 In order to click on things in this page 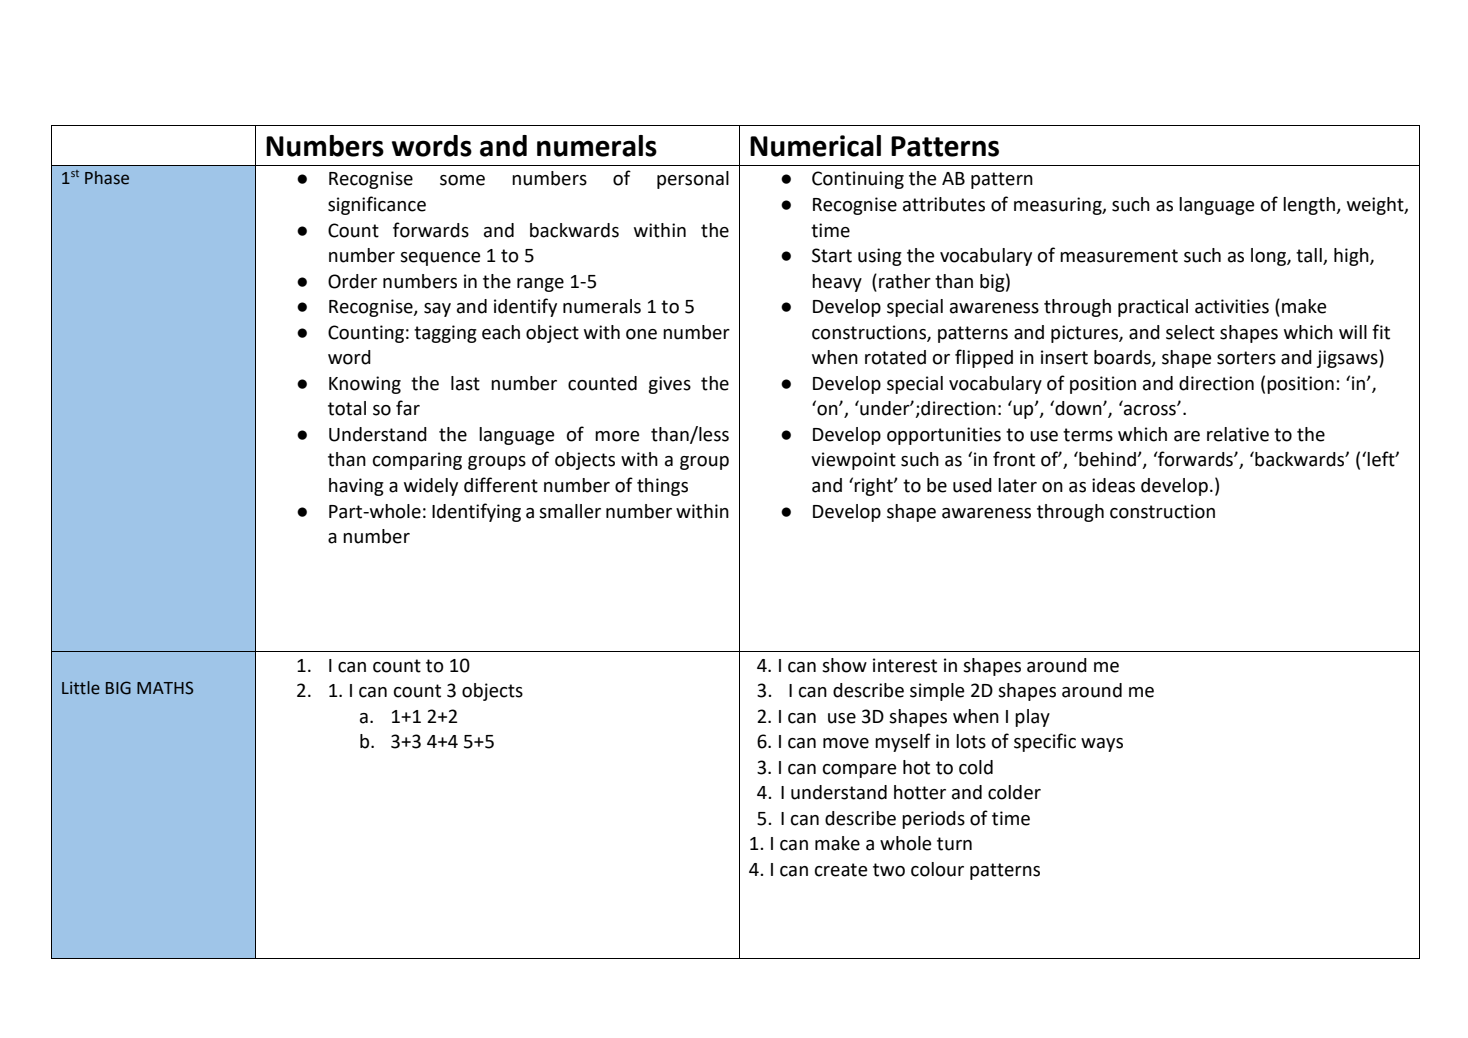, I will do `click(662, 487)`.
